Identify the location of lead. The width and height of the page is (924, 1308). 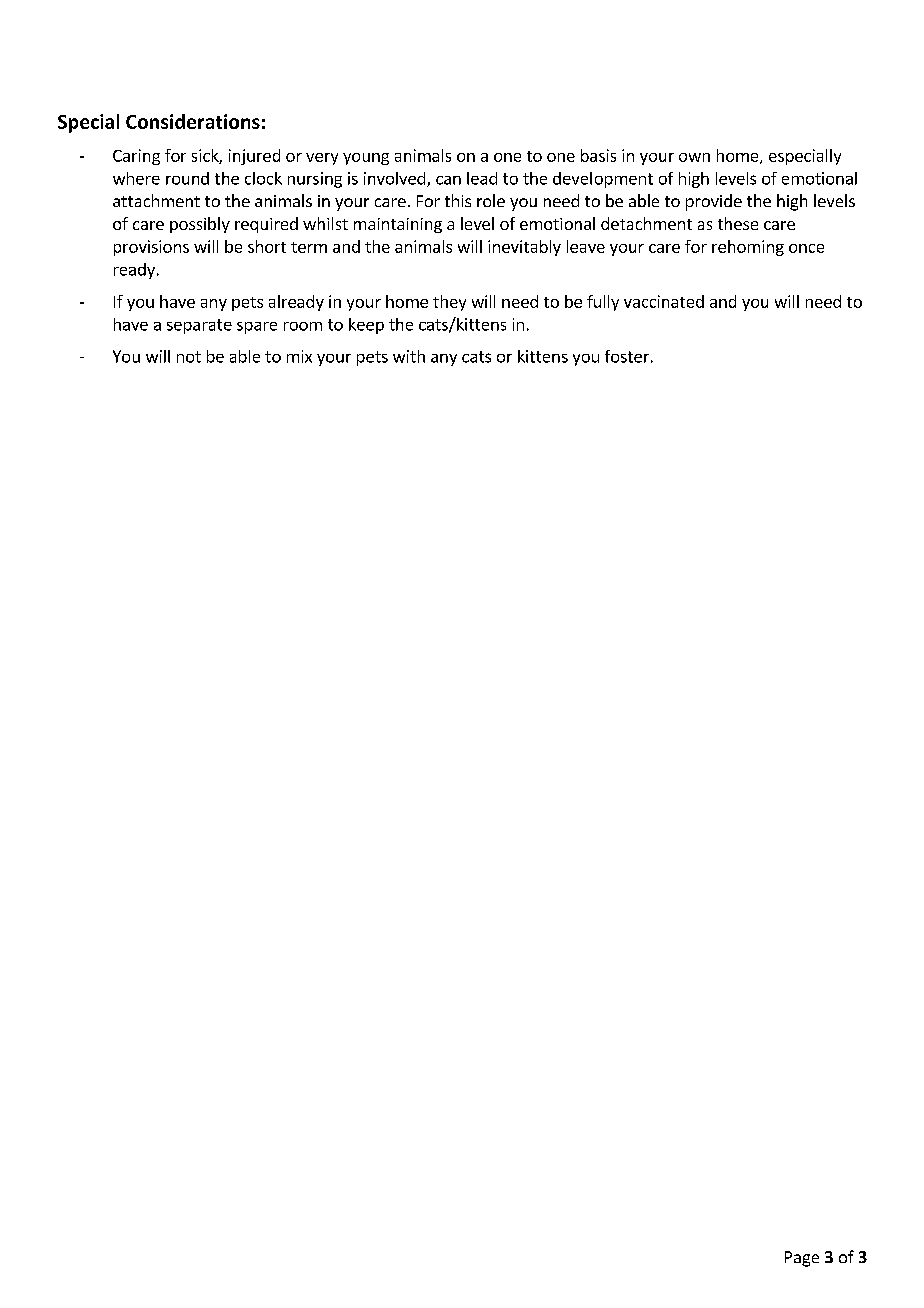
(482, 178).
